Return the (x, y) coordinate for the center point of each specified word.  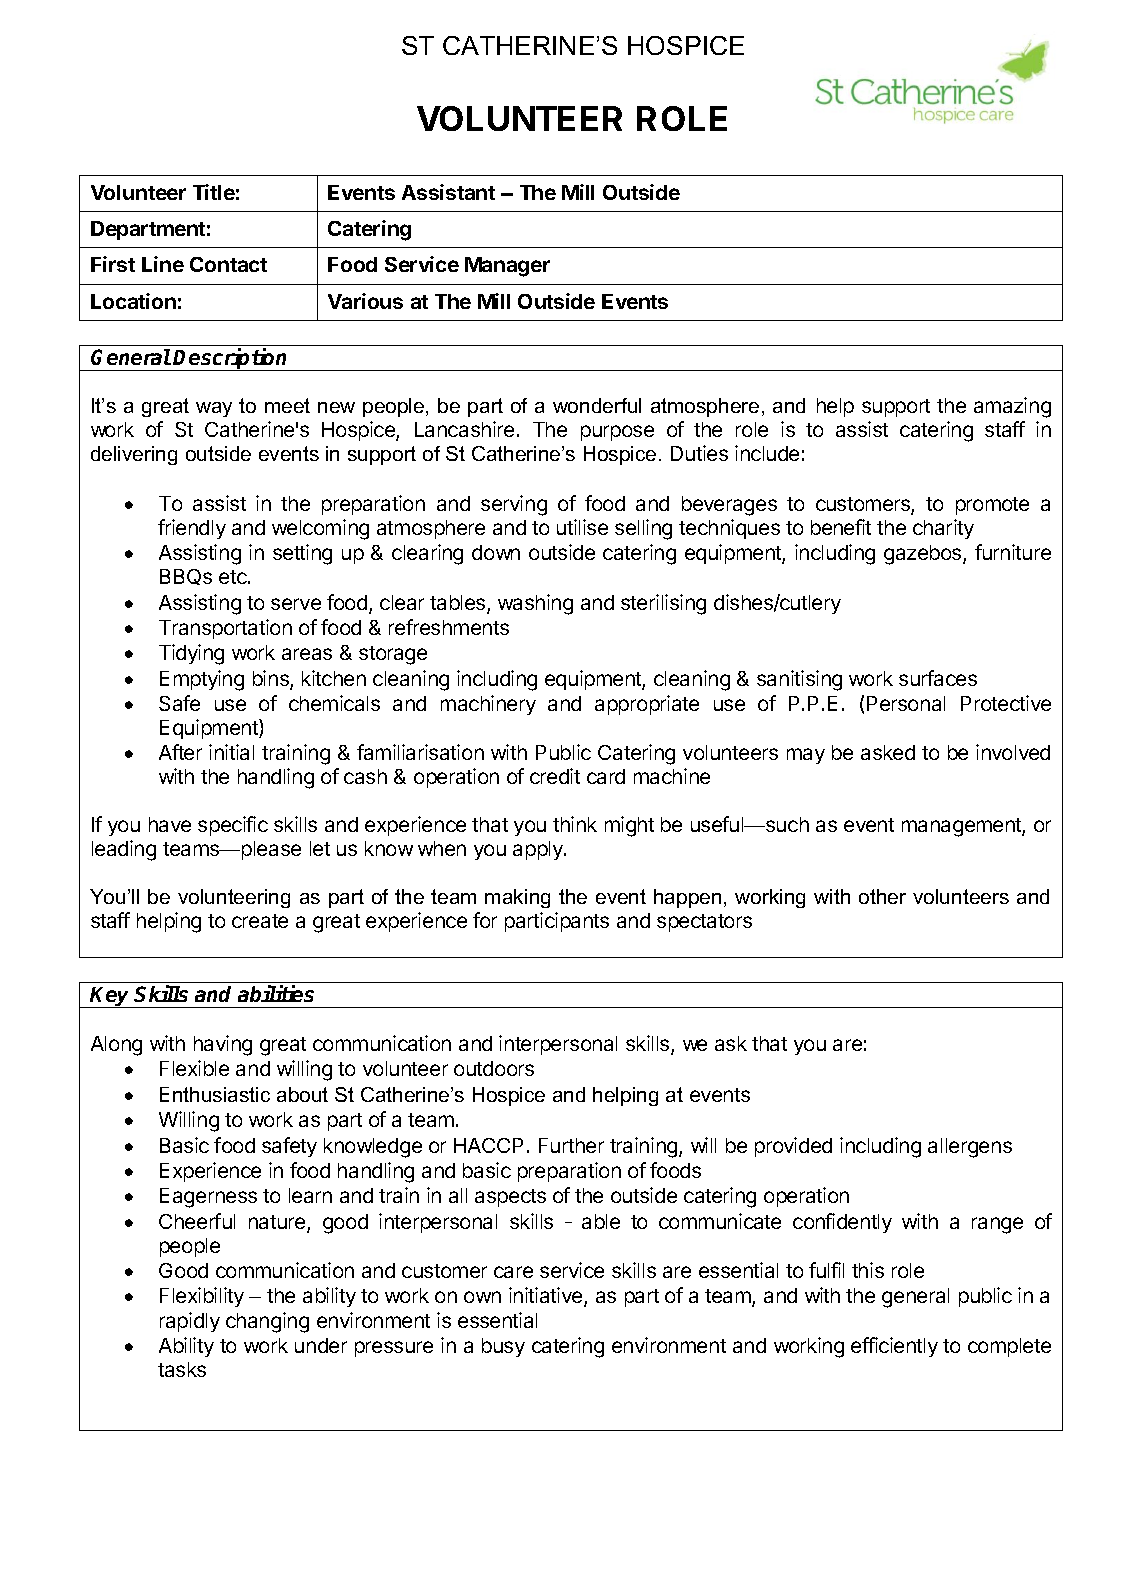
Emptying (202, 680)
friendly (192, 529)
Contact (228, 264)
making (517, 898)
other (882, 896)
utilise (582, 527)
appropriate (647, 705)
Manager (507, 267)
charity (943, 529)
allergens (970, 1148)
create (260, 921)
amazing (1012, 407)
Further (571, 1145)
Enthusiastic (215, 1094)
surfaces (938, 678)
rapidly (190, 1322)
